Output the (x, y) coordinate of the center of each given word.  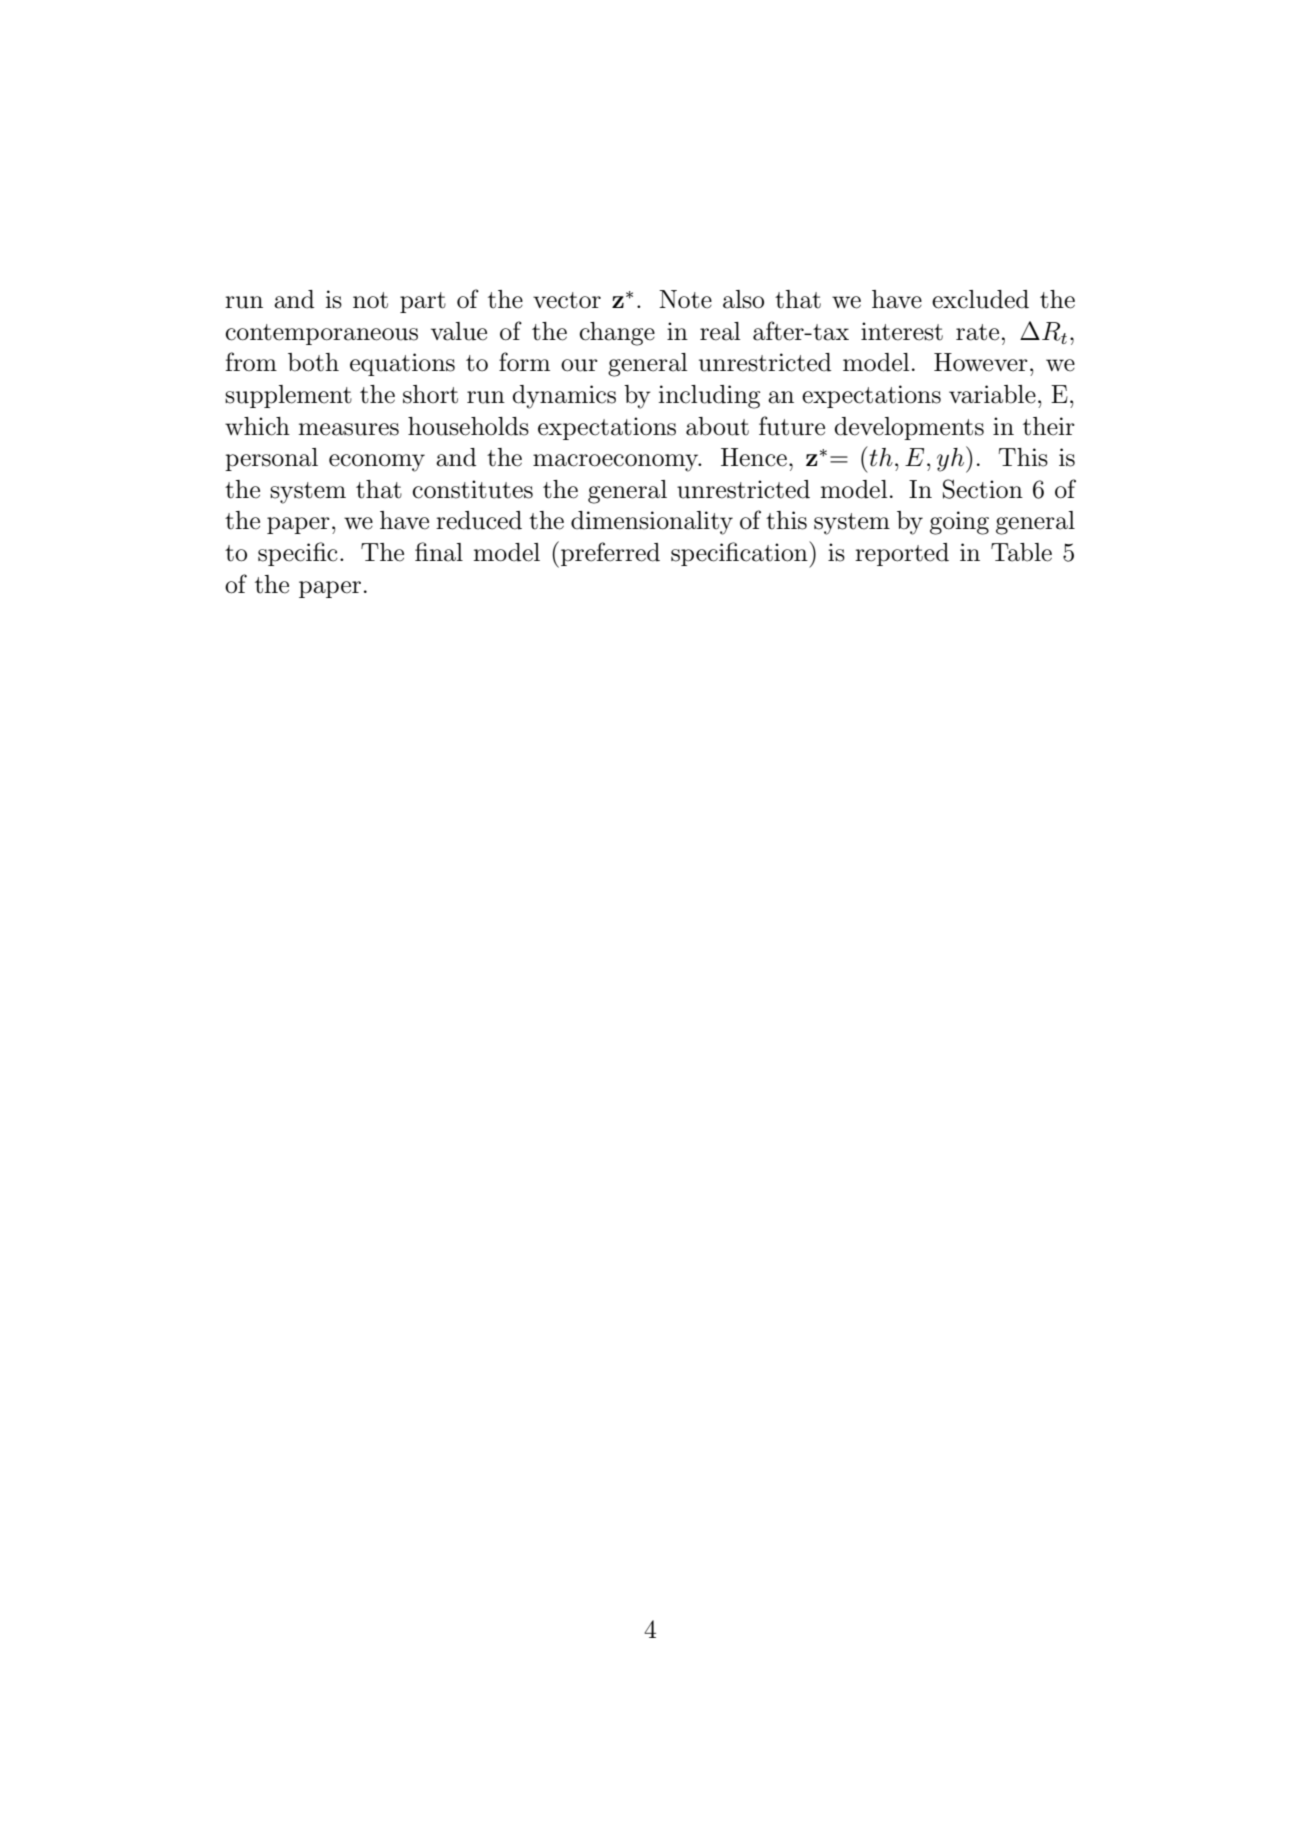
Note (685, 299)
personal (271, 459)
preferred (610, 554)
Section (983, 489)
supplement (288, 396)
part (423, 302)
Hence (754, 457)
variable (992, 394)
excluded (980, 299)
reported (902, 554)
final (439, 552)
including (709, 397)
